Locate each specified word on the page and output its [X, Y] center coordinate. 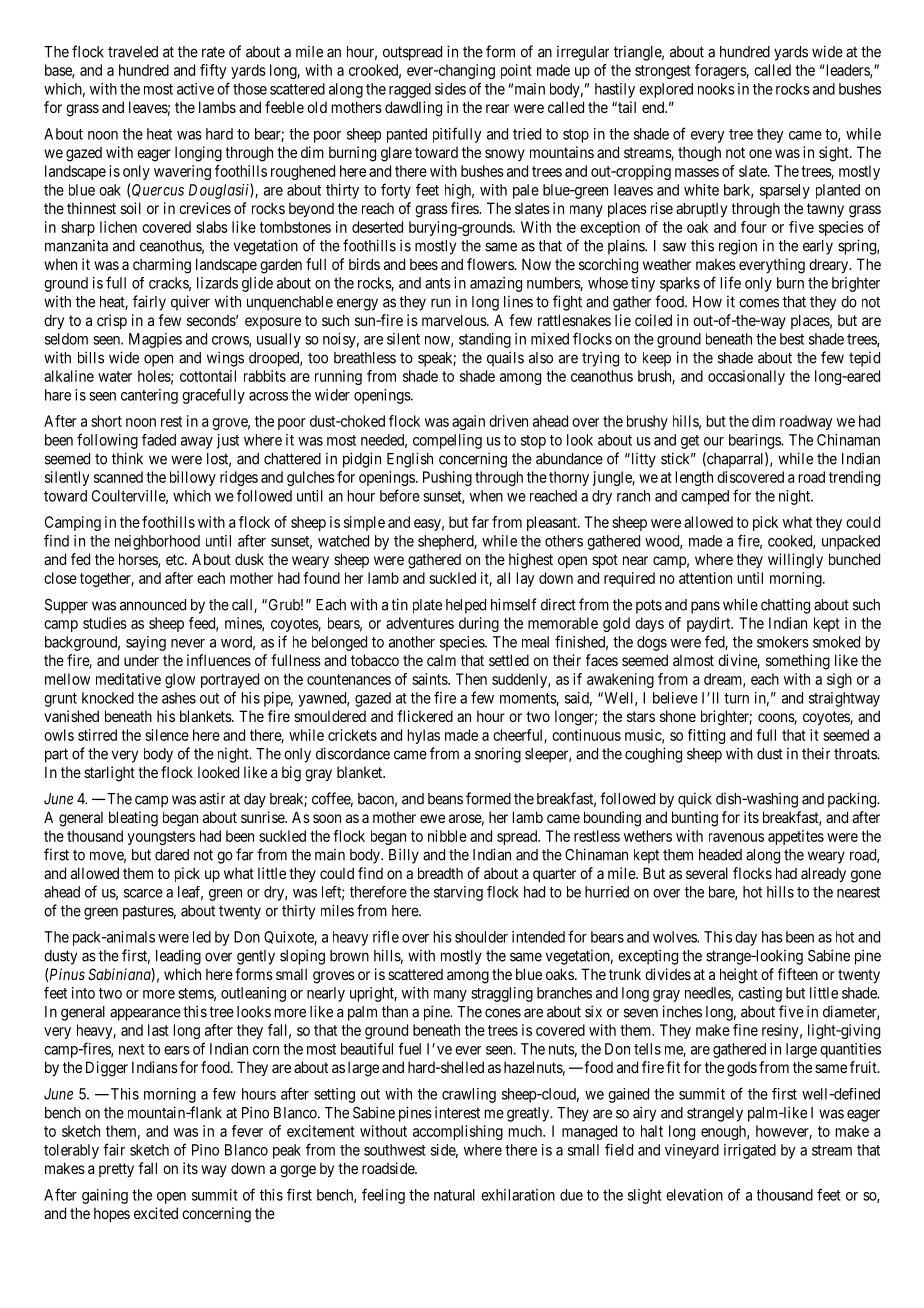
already [823, 874]
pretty [116, 1170]
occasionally [746, 377]
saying [146, 643]
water [115, 376]
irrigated [750, 1151]
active [195, 89]
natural [454, 1195]
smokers [783, 642]
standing [485, 340]
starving [458, 893]
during [479, 624]
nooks [716, 89]
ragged [410, 90]
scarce [143, 893]
